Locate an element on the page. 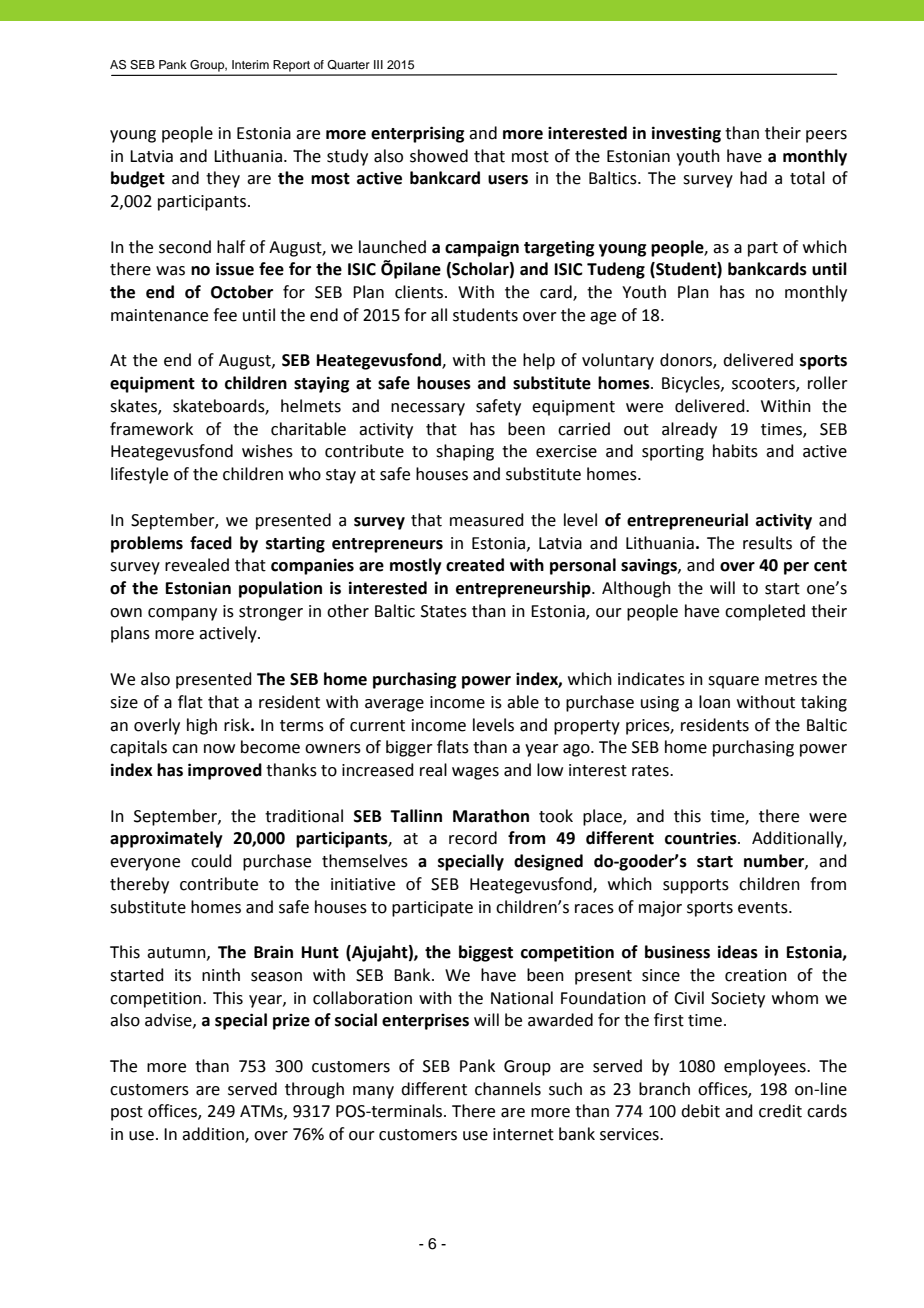  channels is located at coordinates (508, 1089).
